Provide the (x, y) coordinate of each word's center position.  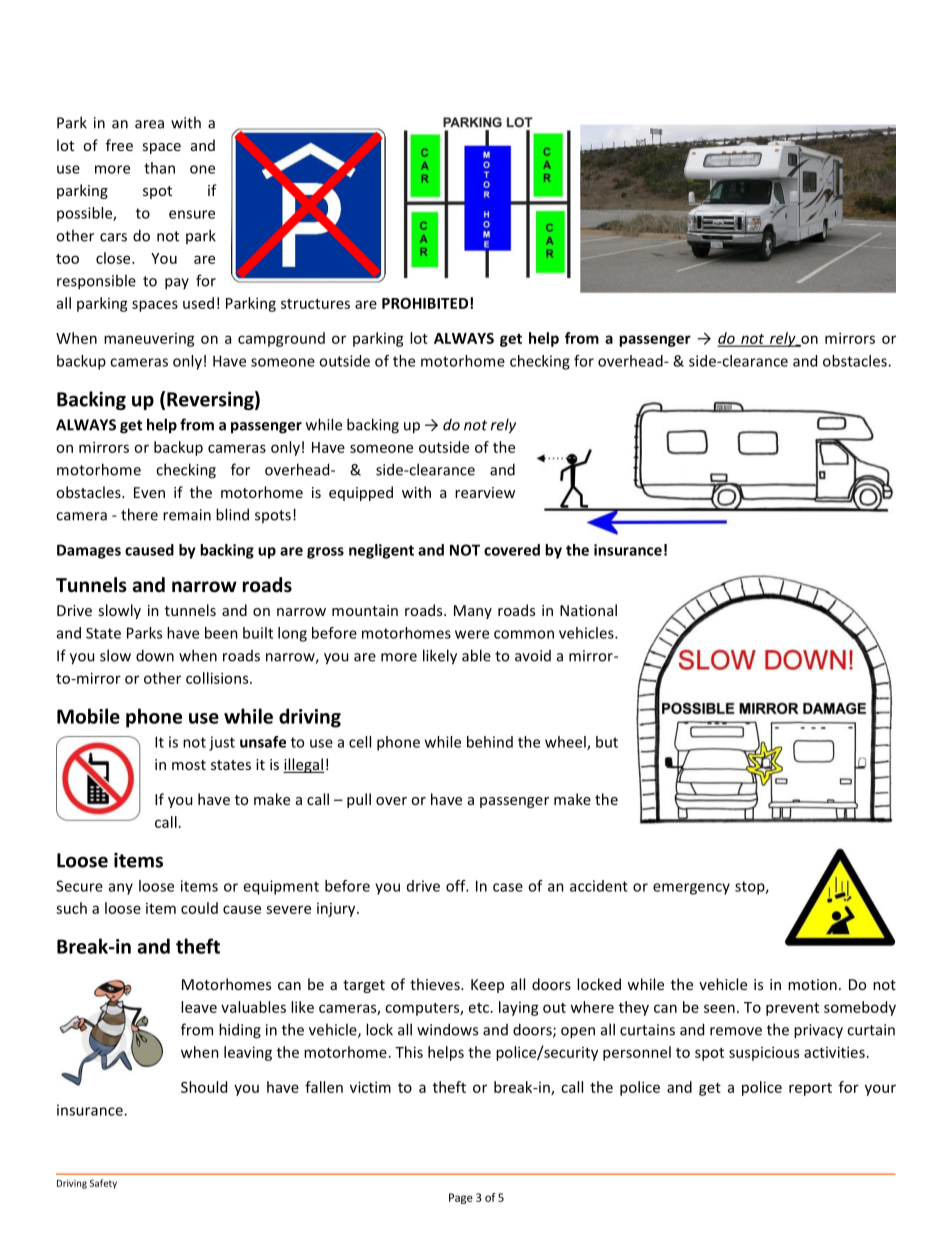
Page (461, 1198)
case (508, 887)
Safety (103, 1184)
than (159, 168)
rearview (485, 492)
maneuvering (149, 340)
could (199, 908)
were (472, 634)
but (607, 742)
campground (281, 339)
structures (315, 304)
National (588, 610)
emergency (691, 889)
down (155, 655)
